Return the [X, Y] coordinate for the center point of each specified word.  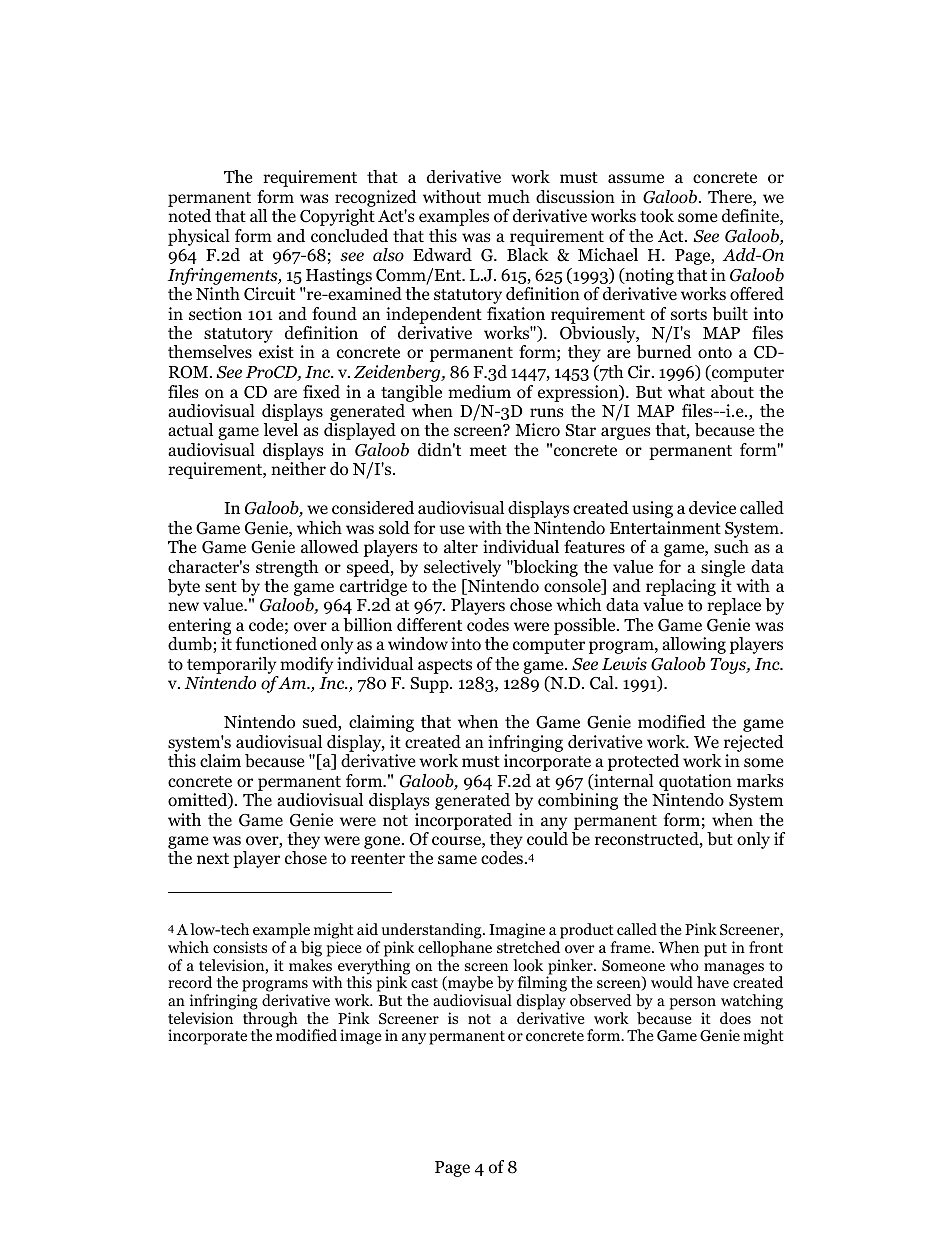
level [281, 429]
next [213, 858]
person [692, 1004]
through [270, 1021]
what [686, 391]
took [657, 216]
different [429, 625]
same [457, 859]
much [509, 196]
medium [479, 392]
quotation [695, 782]
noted [189, 216]
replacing [681, 589]
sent [221, 586]
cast [424, 983]
